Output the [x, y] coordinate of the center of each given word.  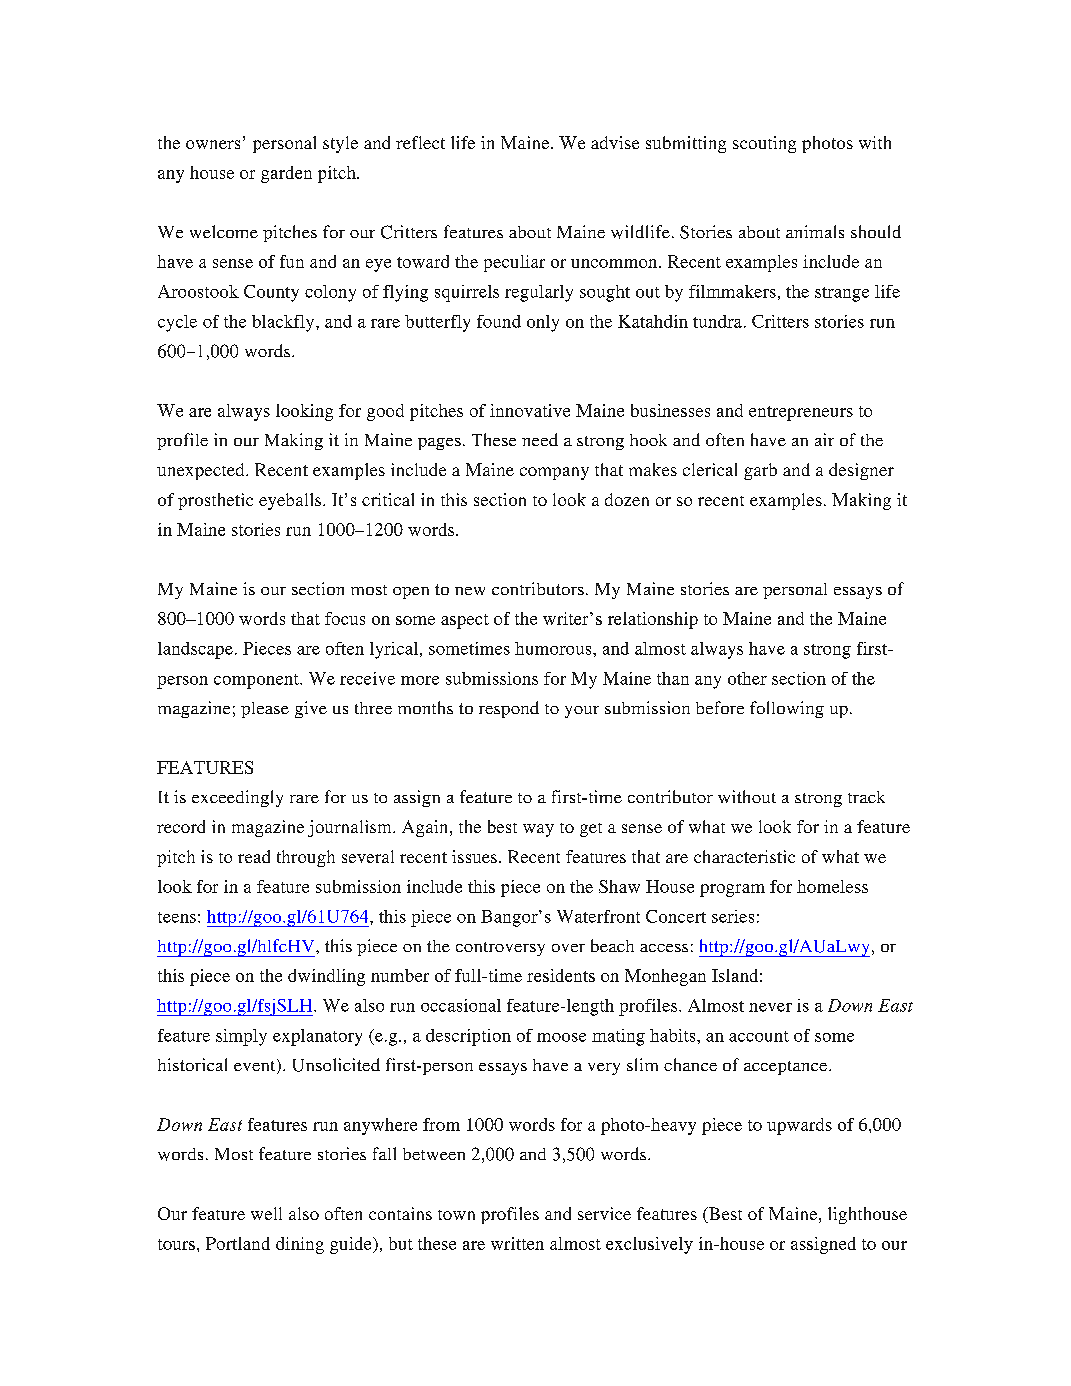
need [540, 439]
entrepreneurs [801, 413]
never [770, 1007]
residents [561, 975]
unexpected [202, 471]
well [266, 1213]
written [517, 1243]
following [787, 709]
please [265, 710]
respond [509, 709]
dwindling [326, 977]
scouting [764, 144]
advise [615, 142]
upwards [799, 1126]
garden [286, 174]
